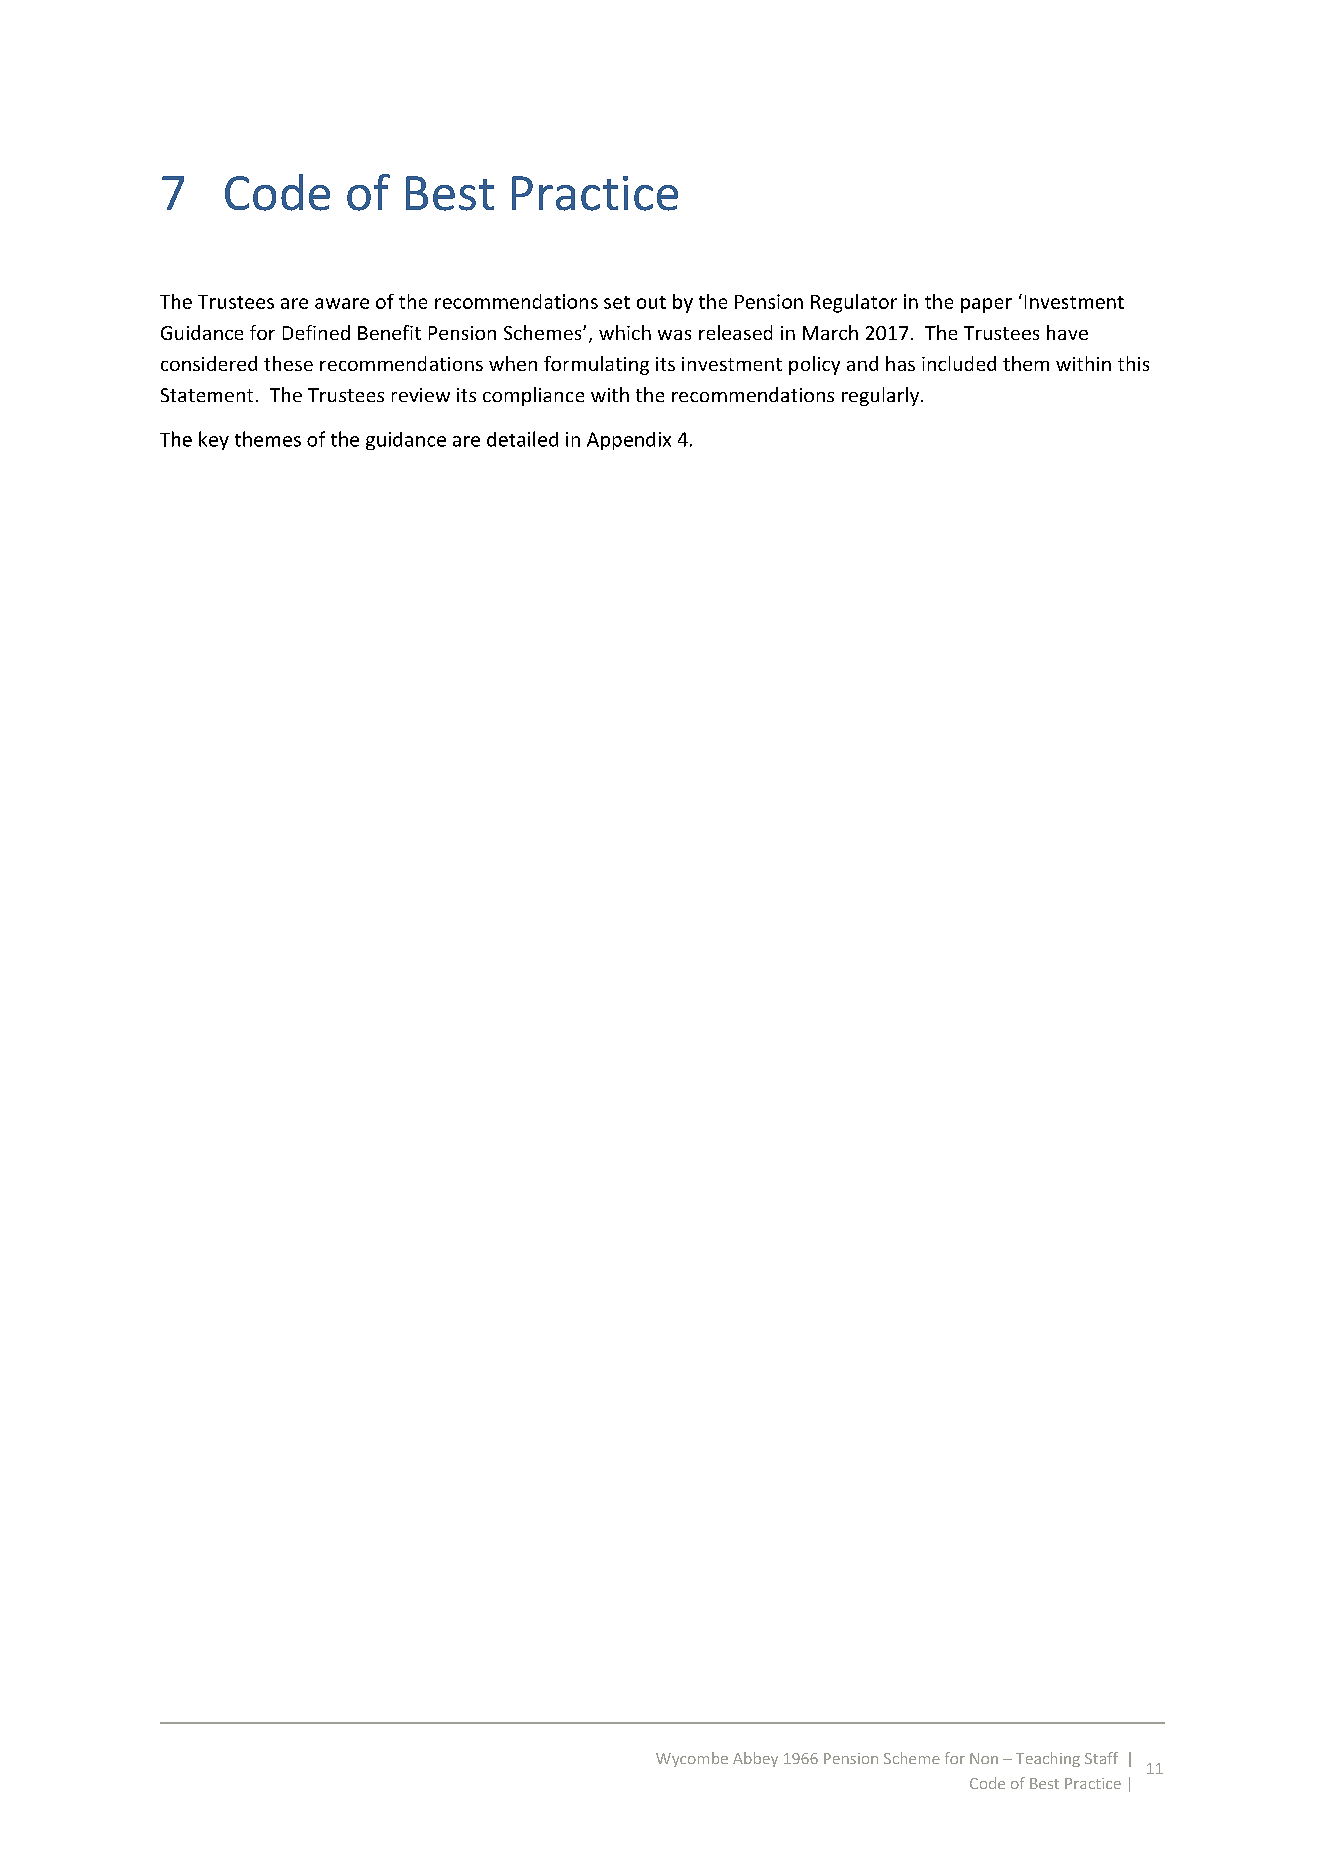 The image size is (1320, 1866). I want to click on Non, so click(984, 1758).
